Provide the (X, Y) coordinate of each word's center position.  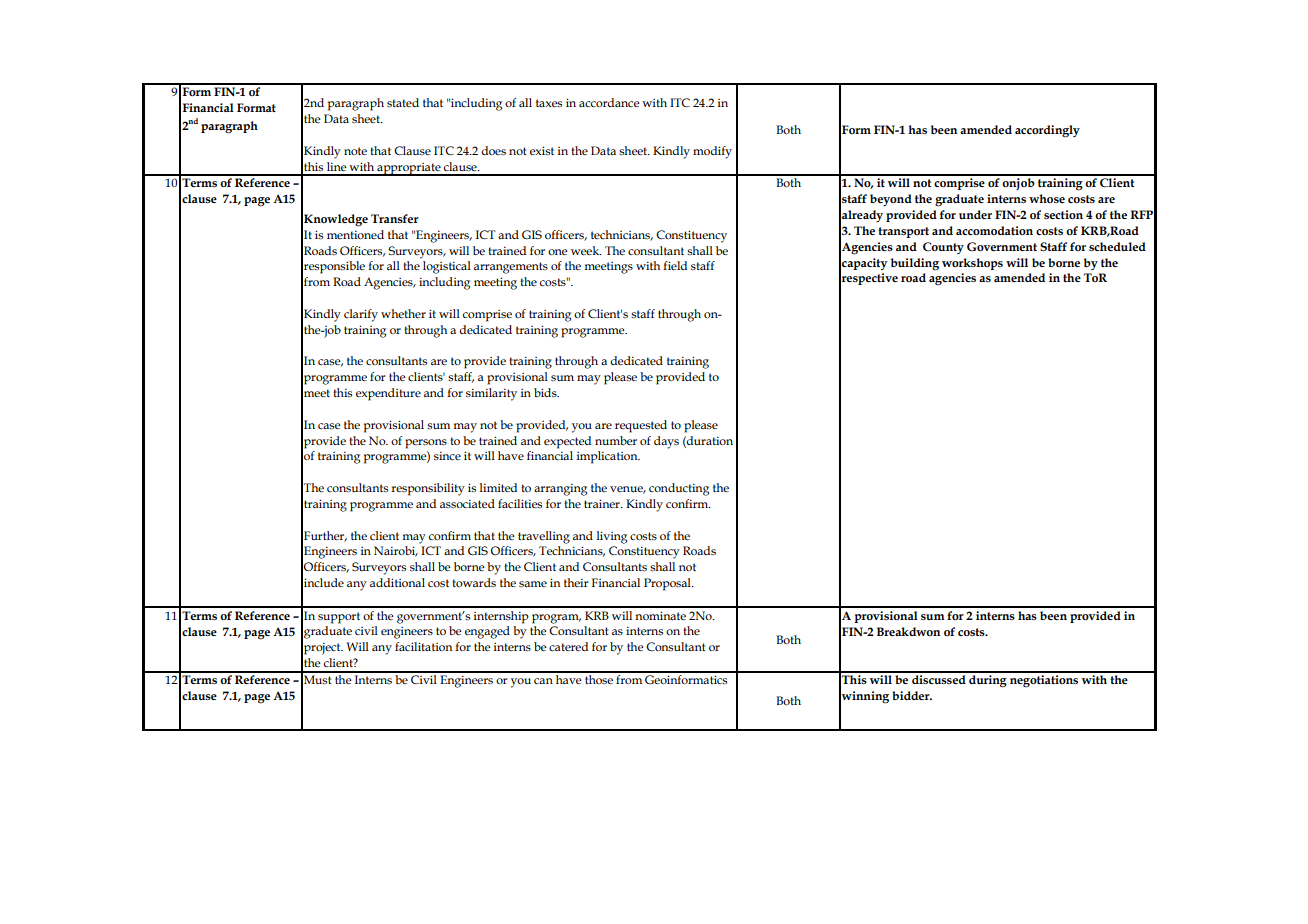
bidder (912, 695)
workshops (972, 264)
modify (712, 152)
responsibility (428, 489)
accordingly (1047, 131)
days (666, 442)
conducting (679, 489)
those (599, 678)
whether (403, 313)
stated (403, 102)
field (675, 265)
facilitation (423, 646)
